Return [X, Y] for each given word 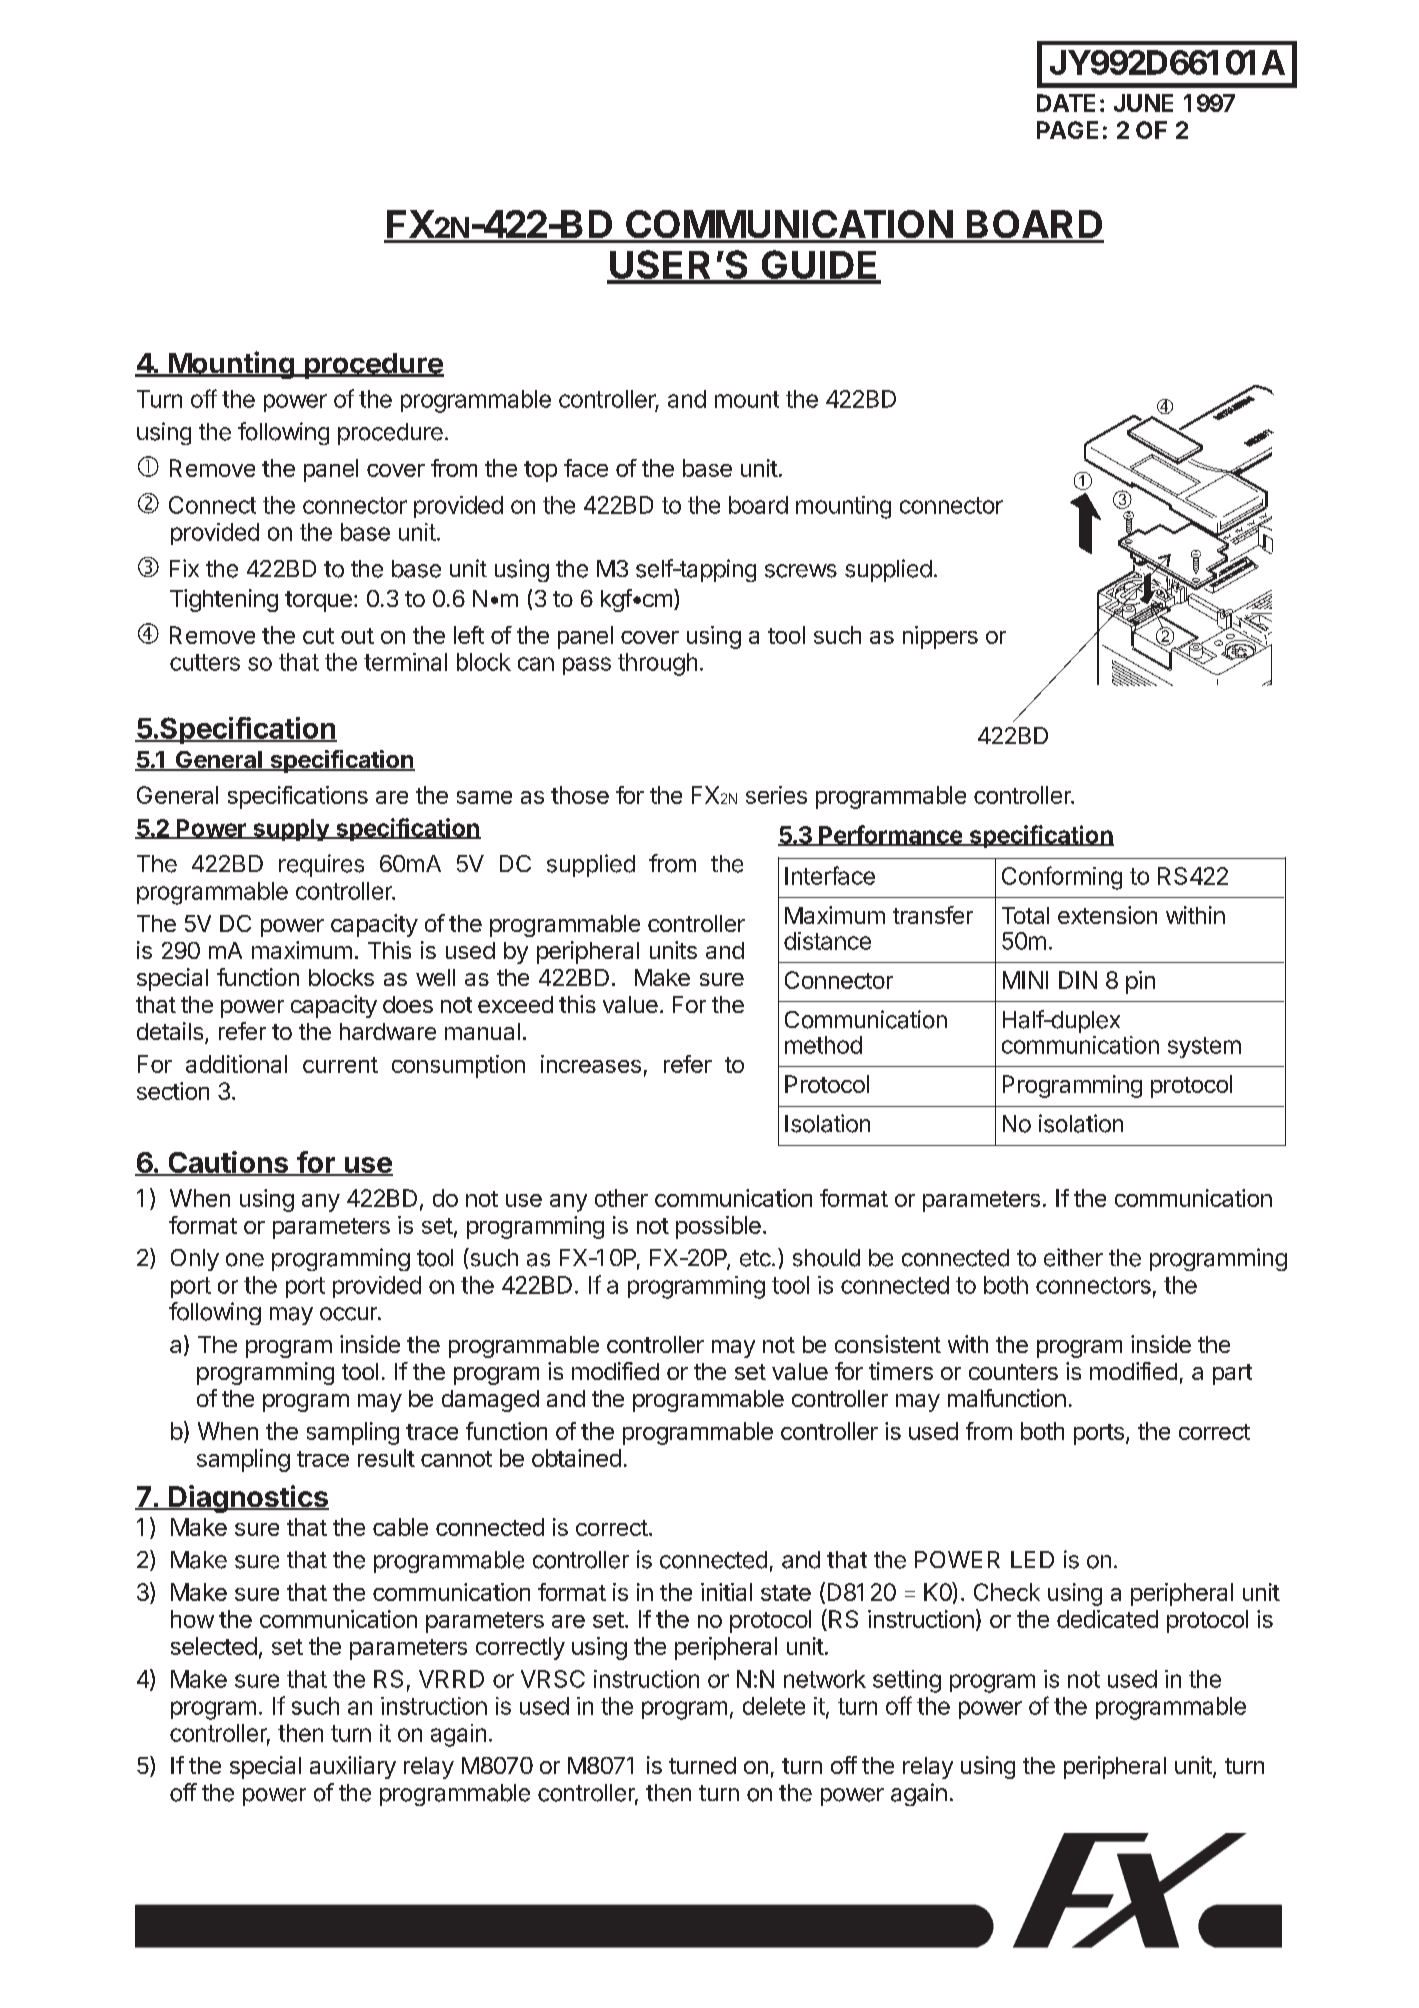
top [540, 471]
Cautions [228, 1163]
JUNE [1143, 103]
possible [718, 1227]
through [657, 664]
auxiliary [353, 1767]
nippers [940, 637]
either [1073, 1257]
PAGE [1067, 130]
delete [774, 1706]
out [357, 636]
